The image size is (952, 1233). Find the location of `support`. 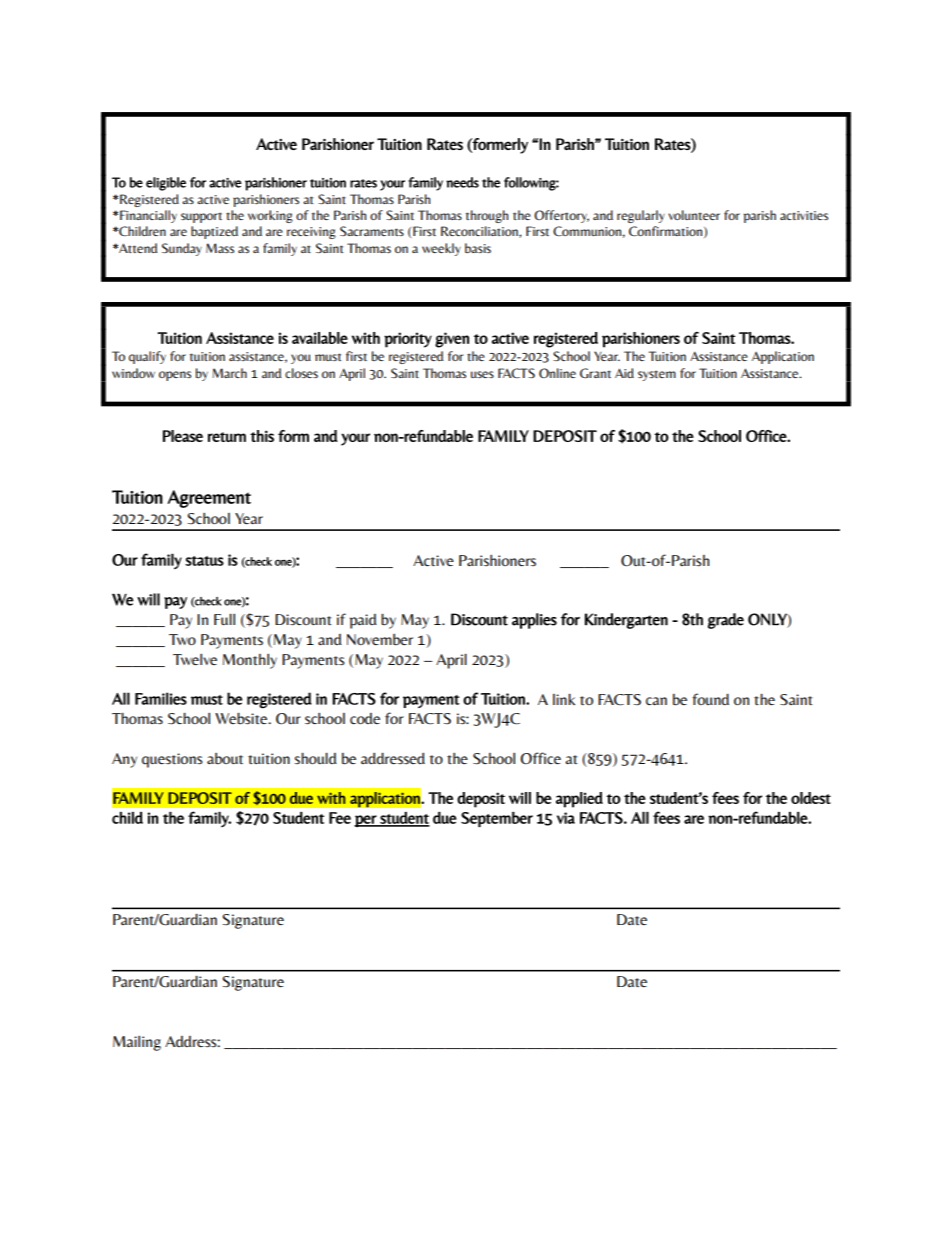

support is located at coordinates (201, 217).
